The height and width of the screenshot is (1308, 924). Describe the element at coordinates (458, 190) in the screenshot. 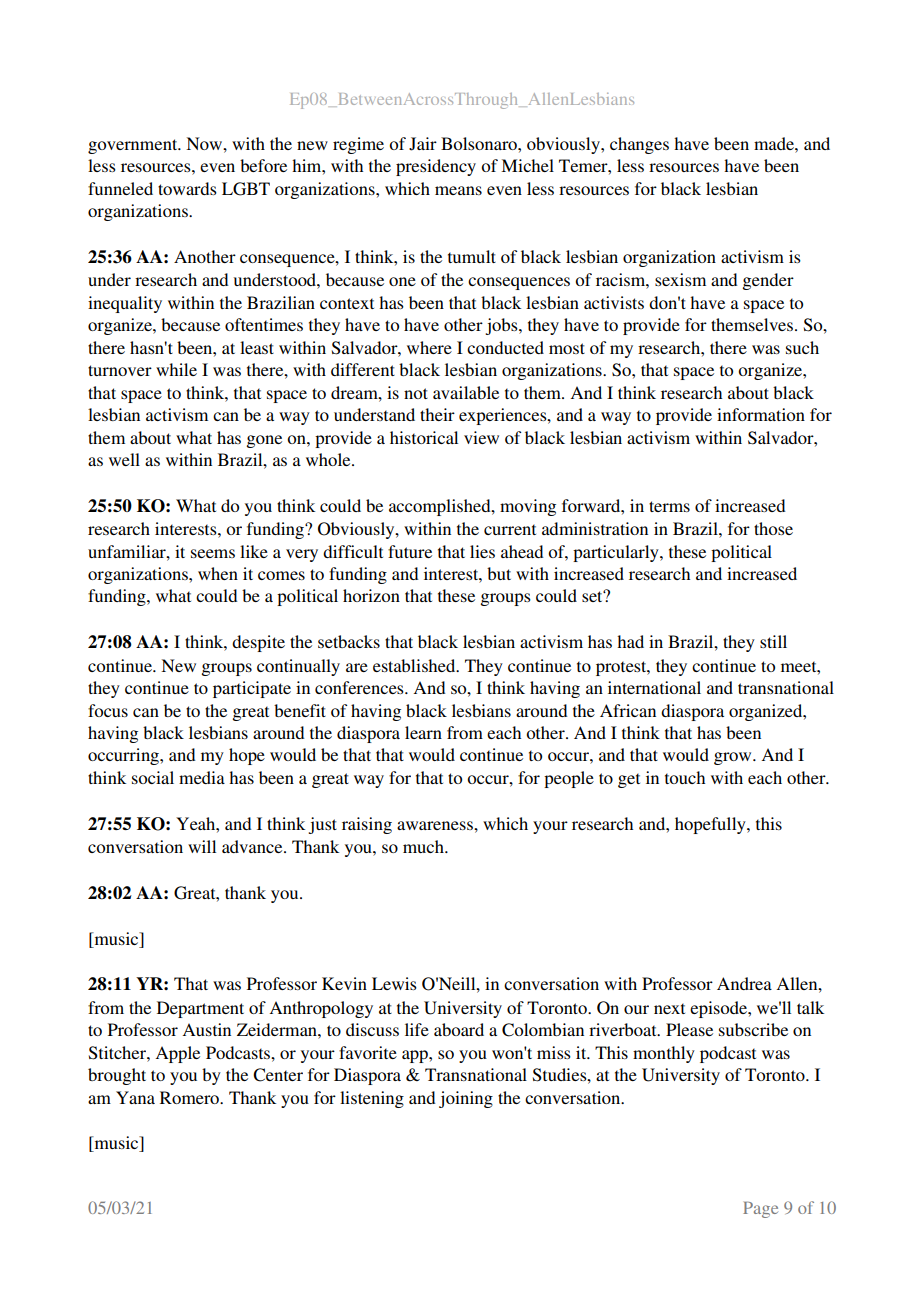

I see `means` at that location.
